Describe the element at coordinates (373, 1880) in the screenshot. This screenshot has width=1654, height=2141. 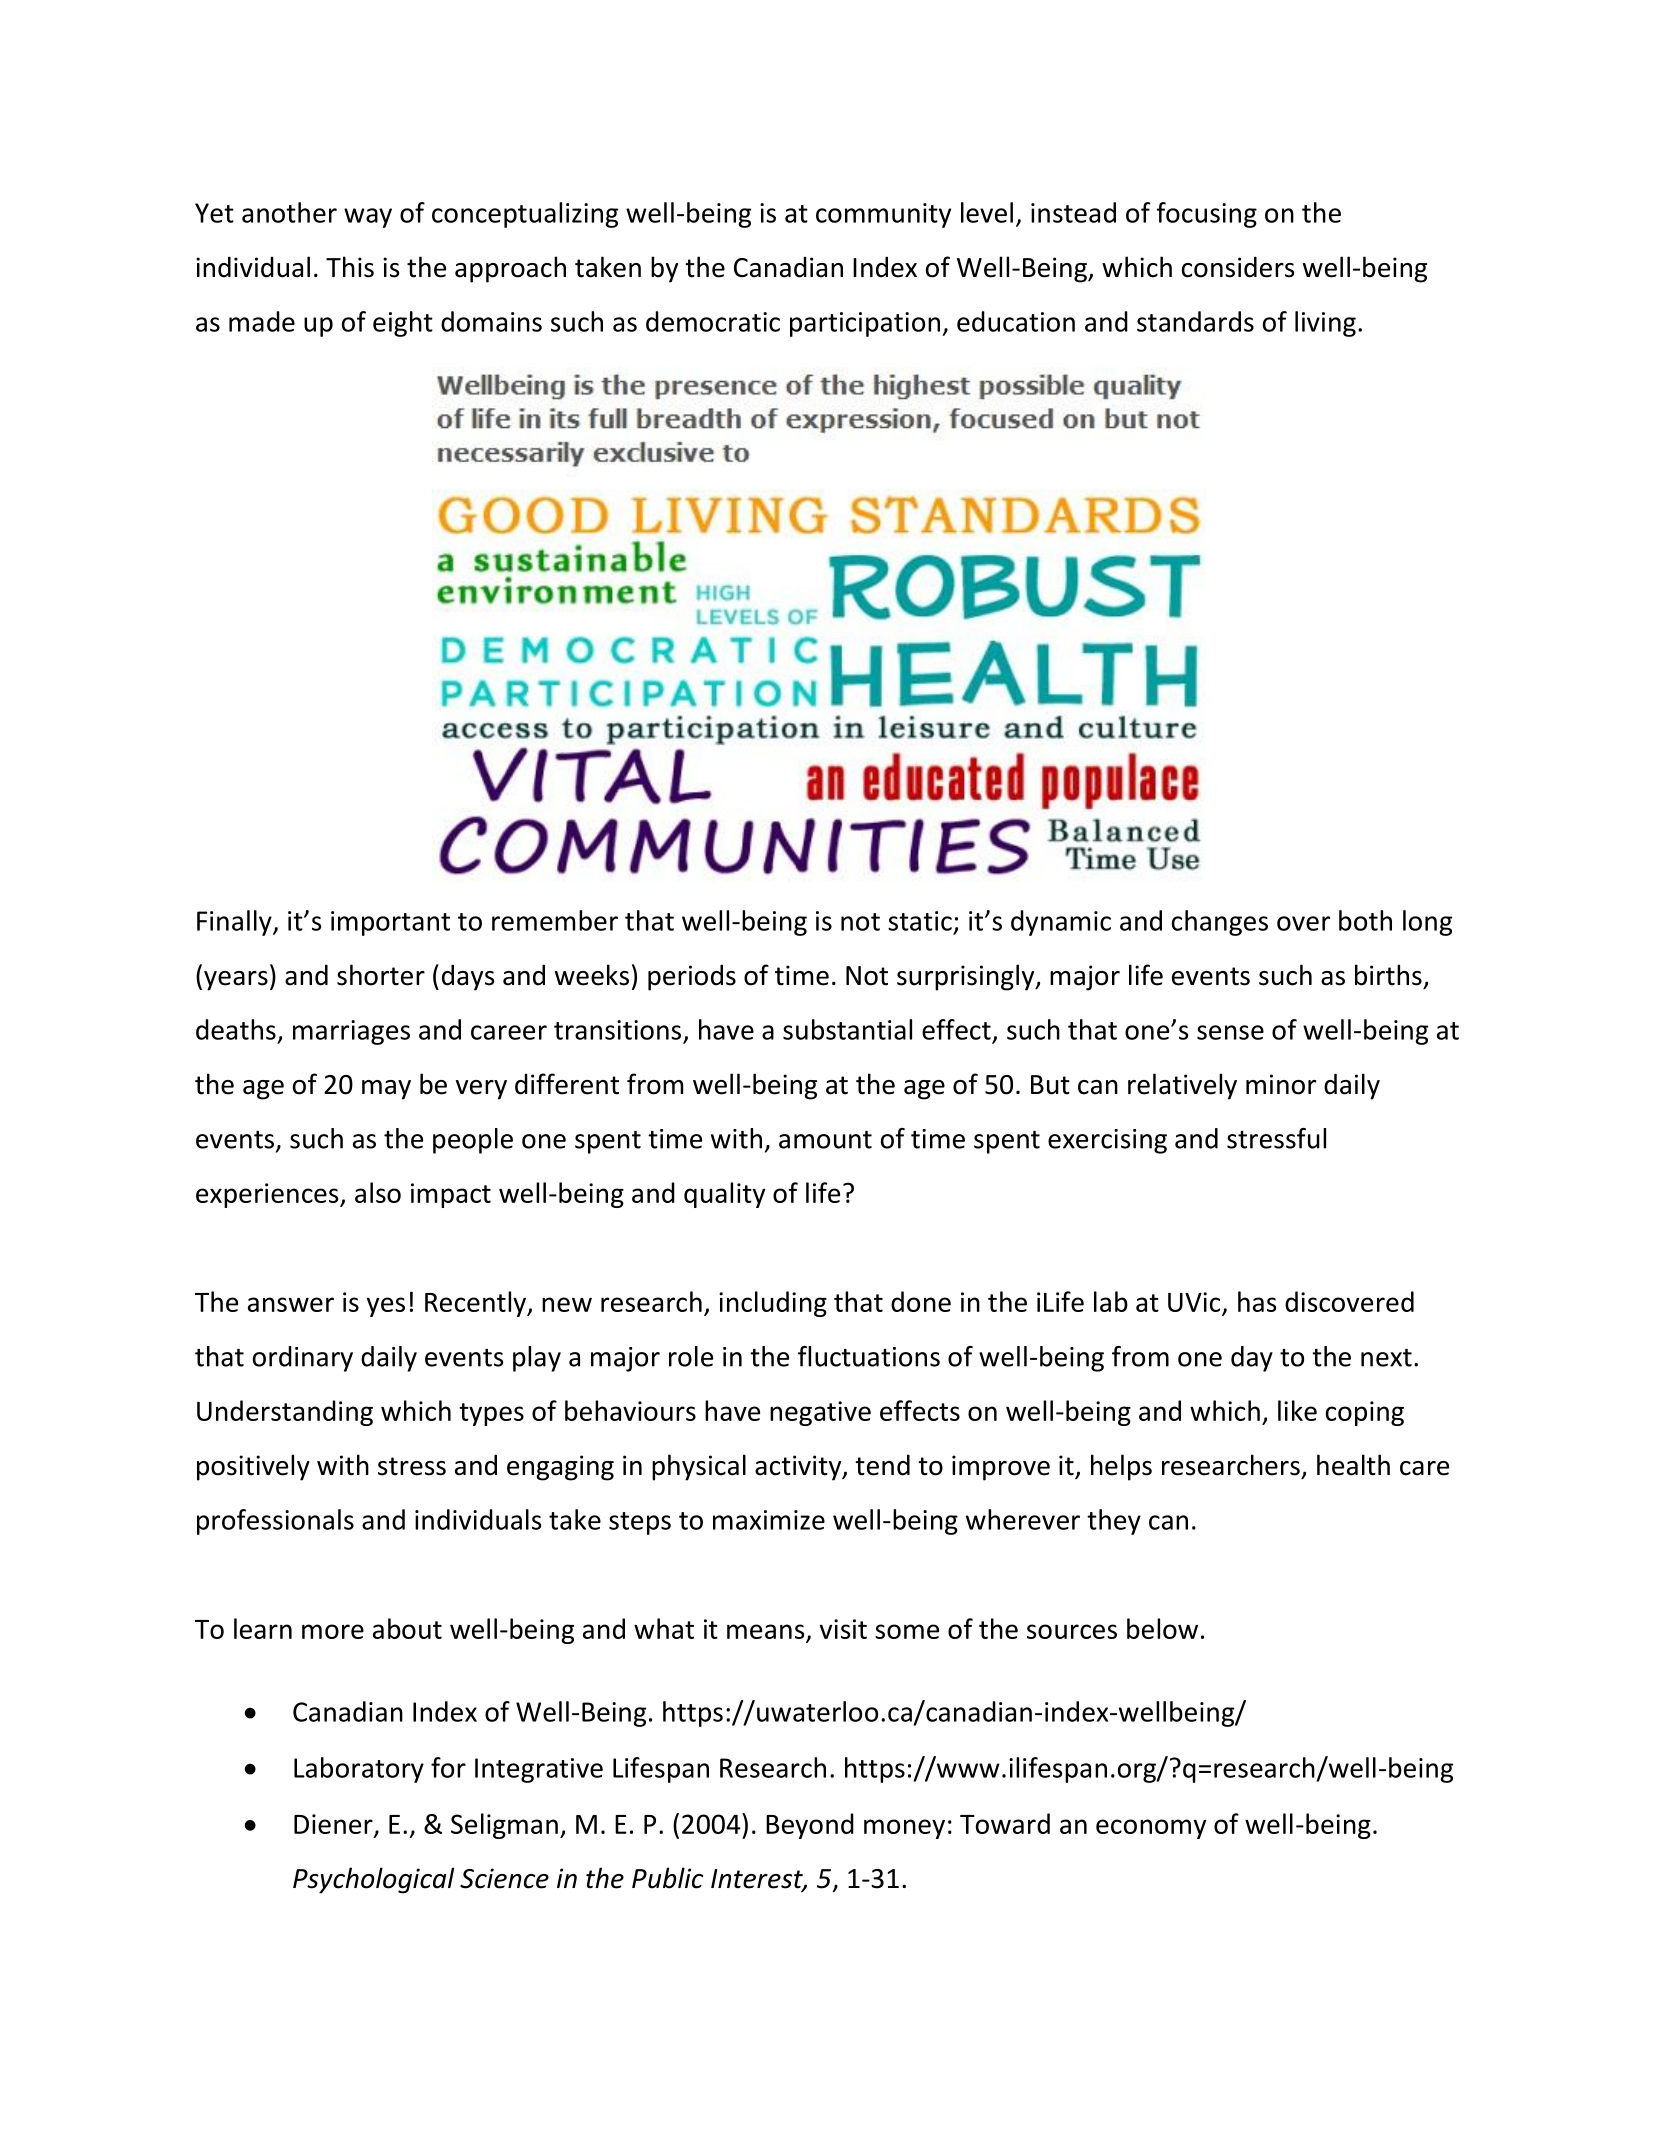
I see `Psychological` at that location.
